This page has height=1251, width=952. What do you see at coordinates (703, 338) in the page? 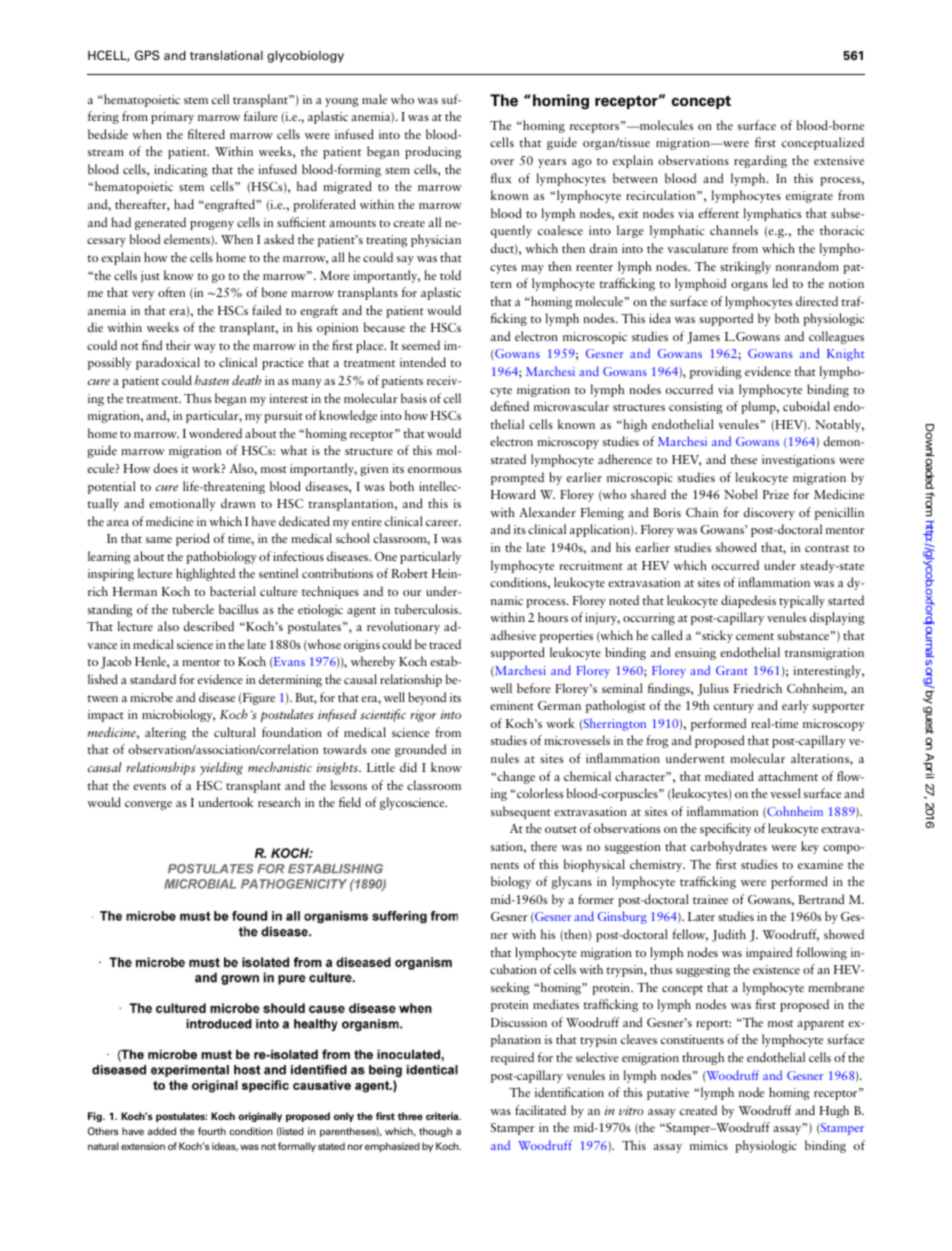
I see `James` at bounding box center [703, 338].
